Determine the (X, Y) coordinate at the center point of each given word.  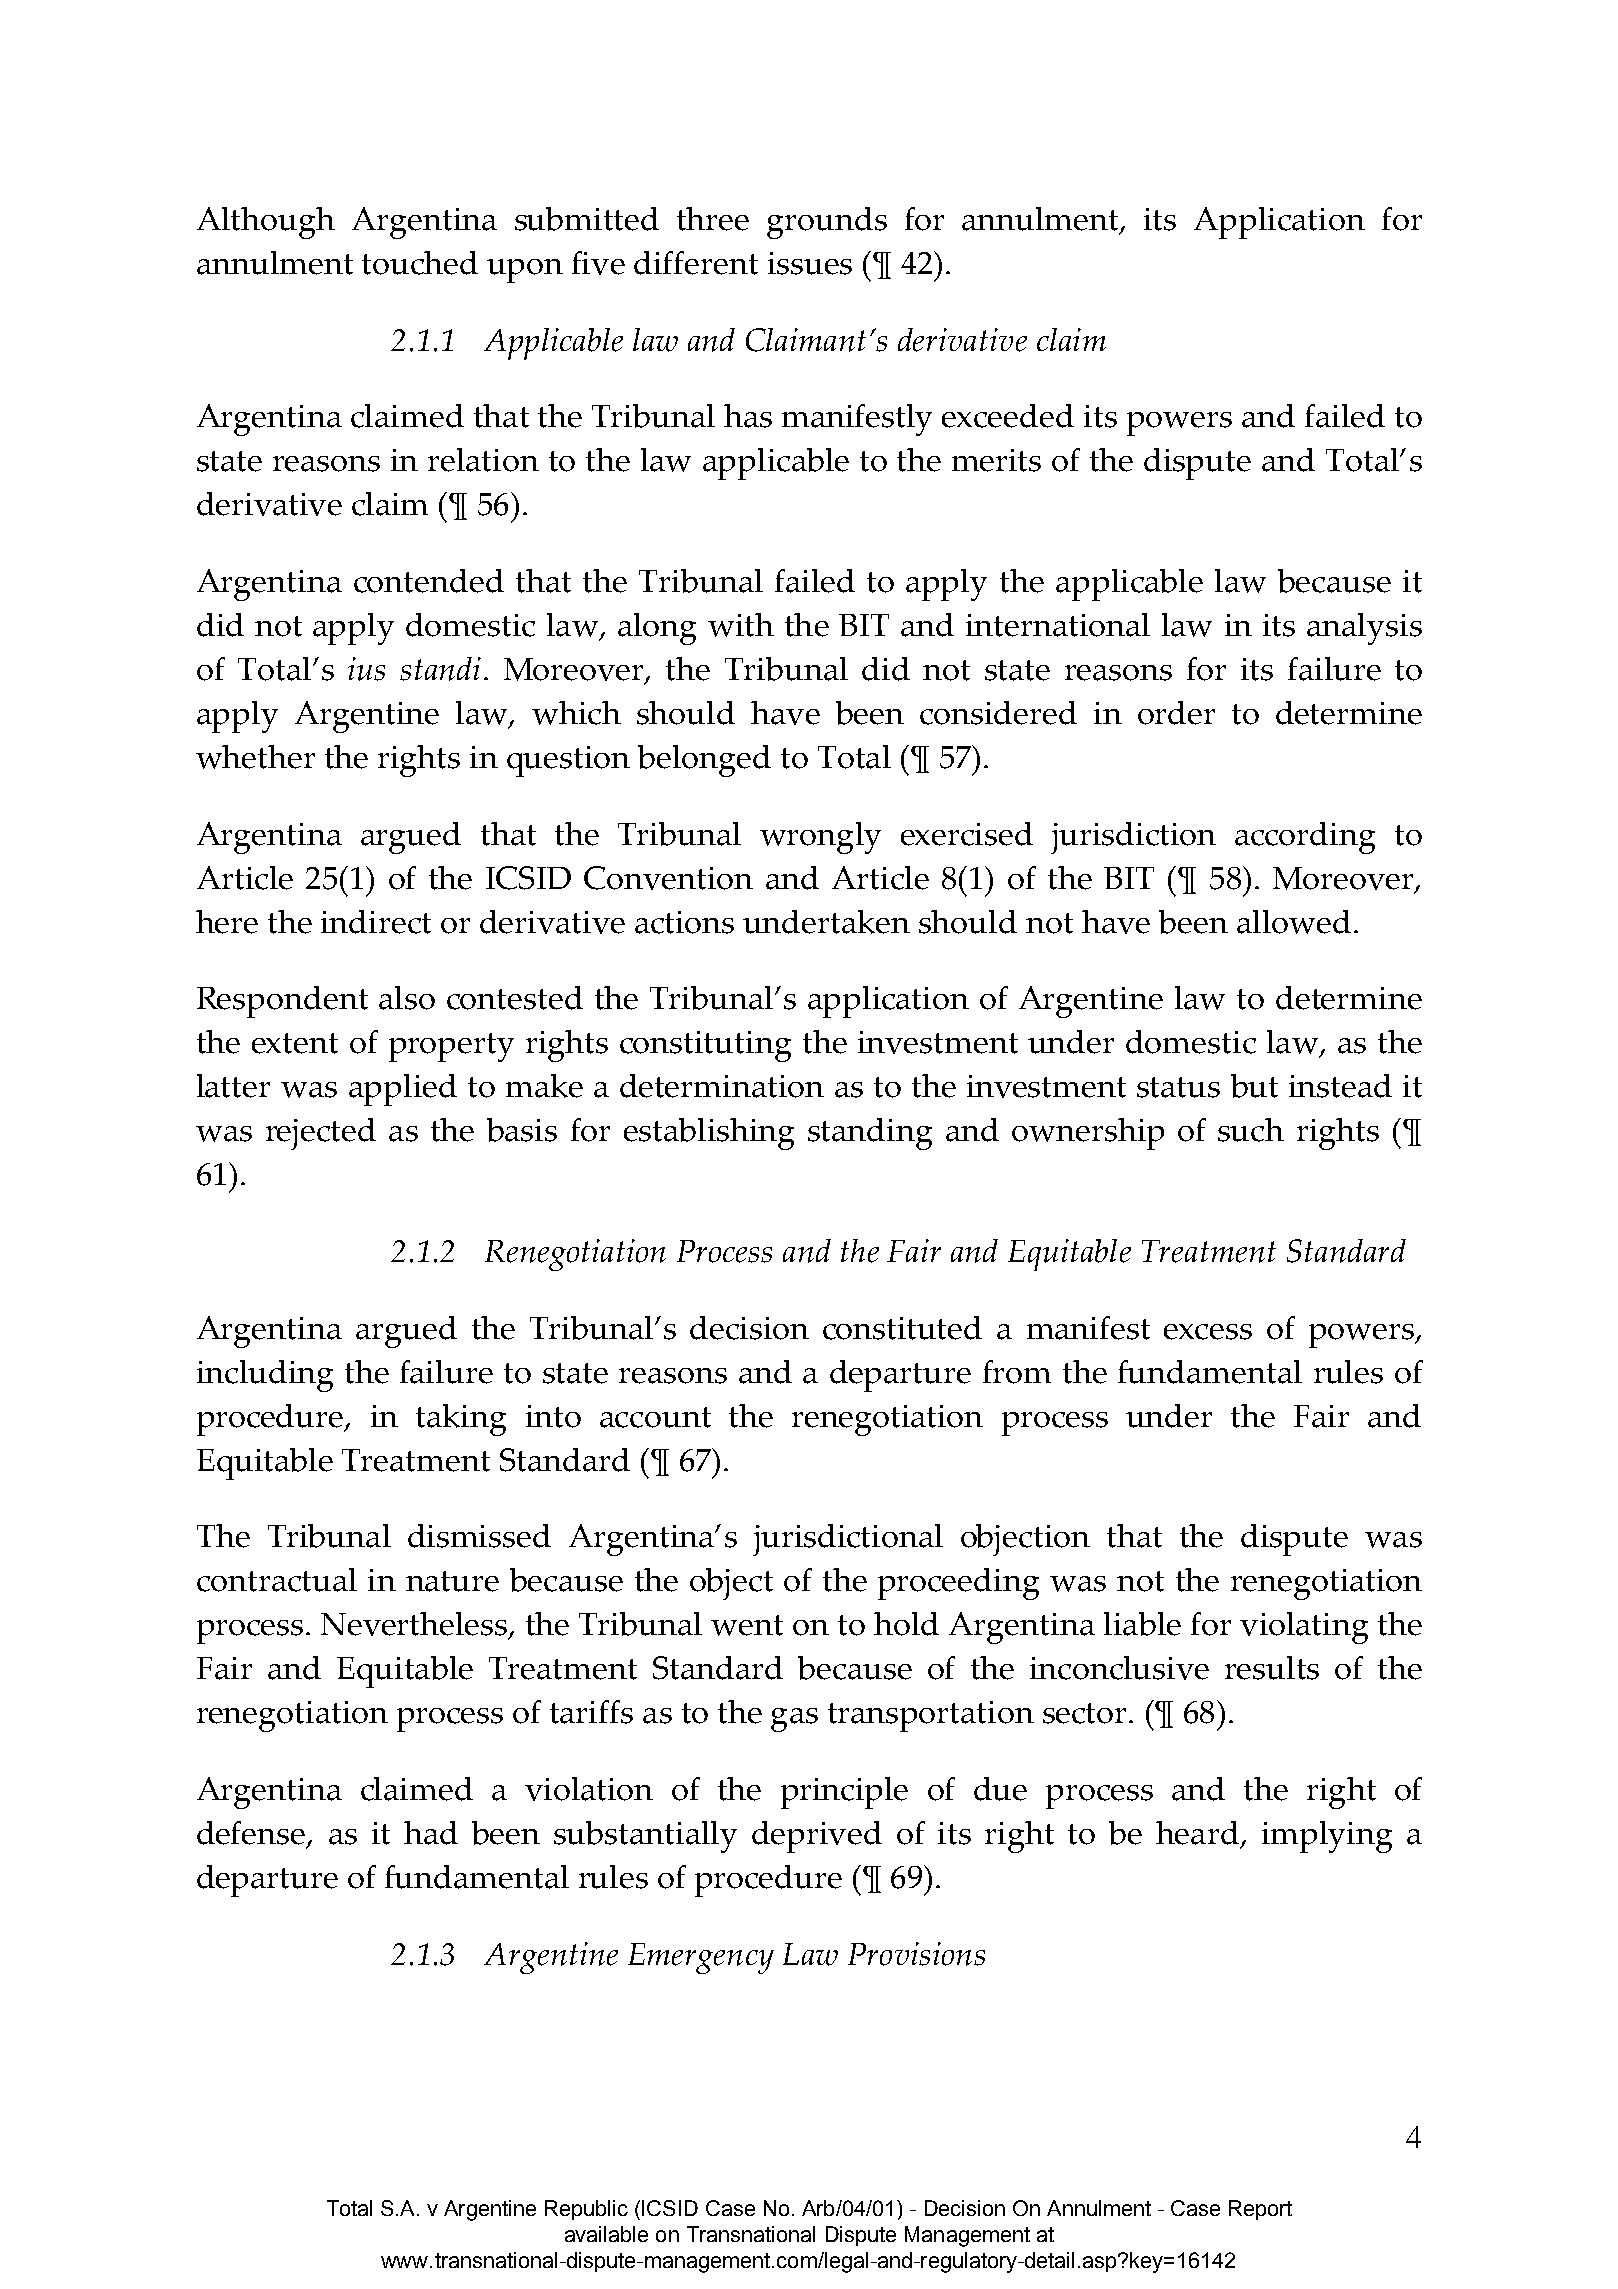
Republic (586, 2210)
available (606, 2234)
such (1251, 1130)
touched (420, 263)
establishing (709, 1134)
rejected (321, 1134)
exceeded (1008, 416)
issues (810, 263)
